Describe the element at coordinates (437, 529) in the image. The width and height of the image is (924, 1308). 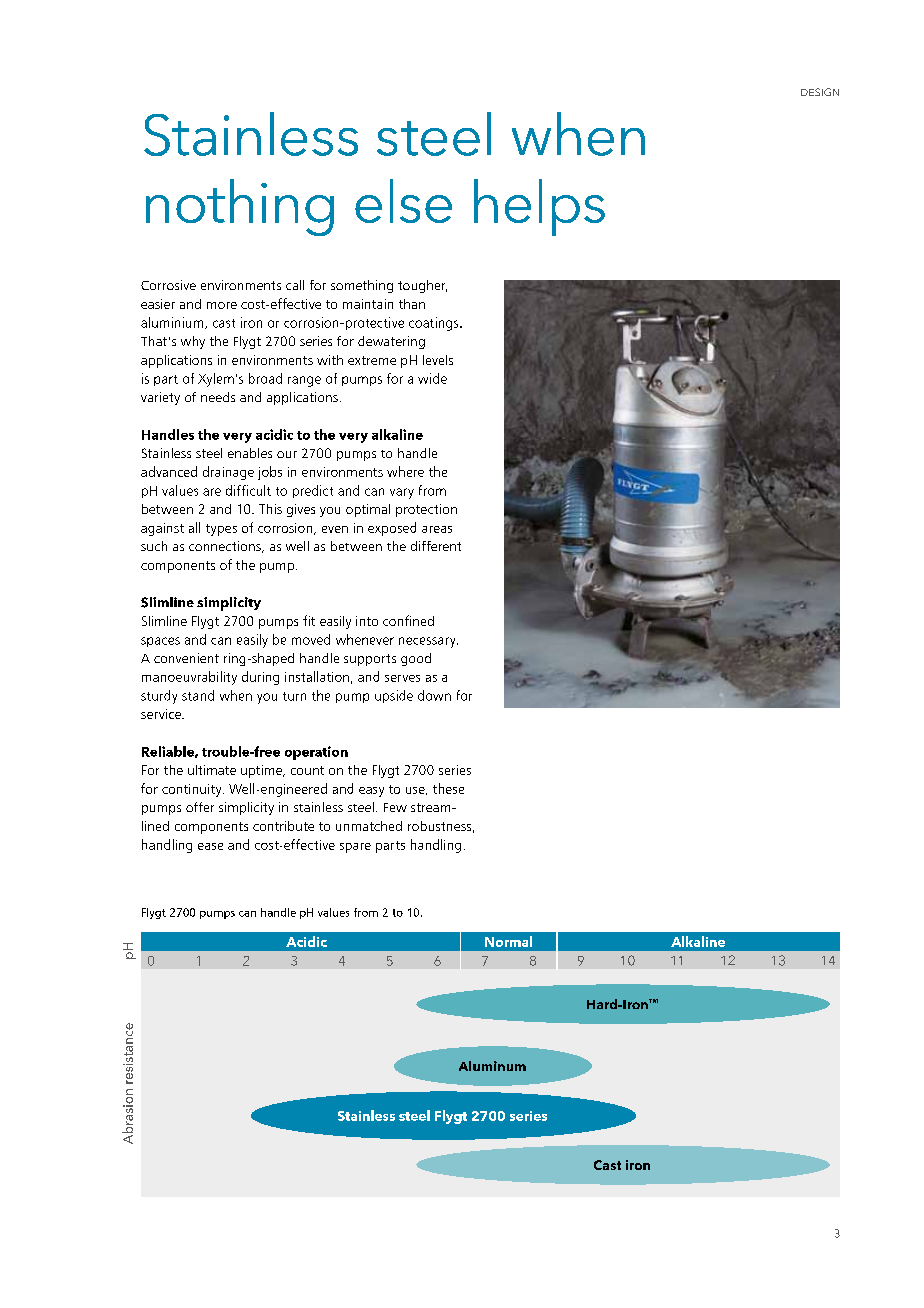
I see `areas` at that location.
